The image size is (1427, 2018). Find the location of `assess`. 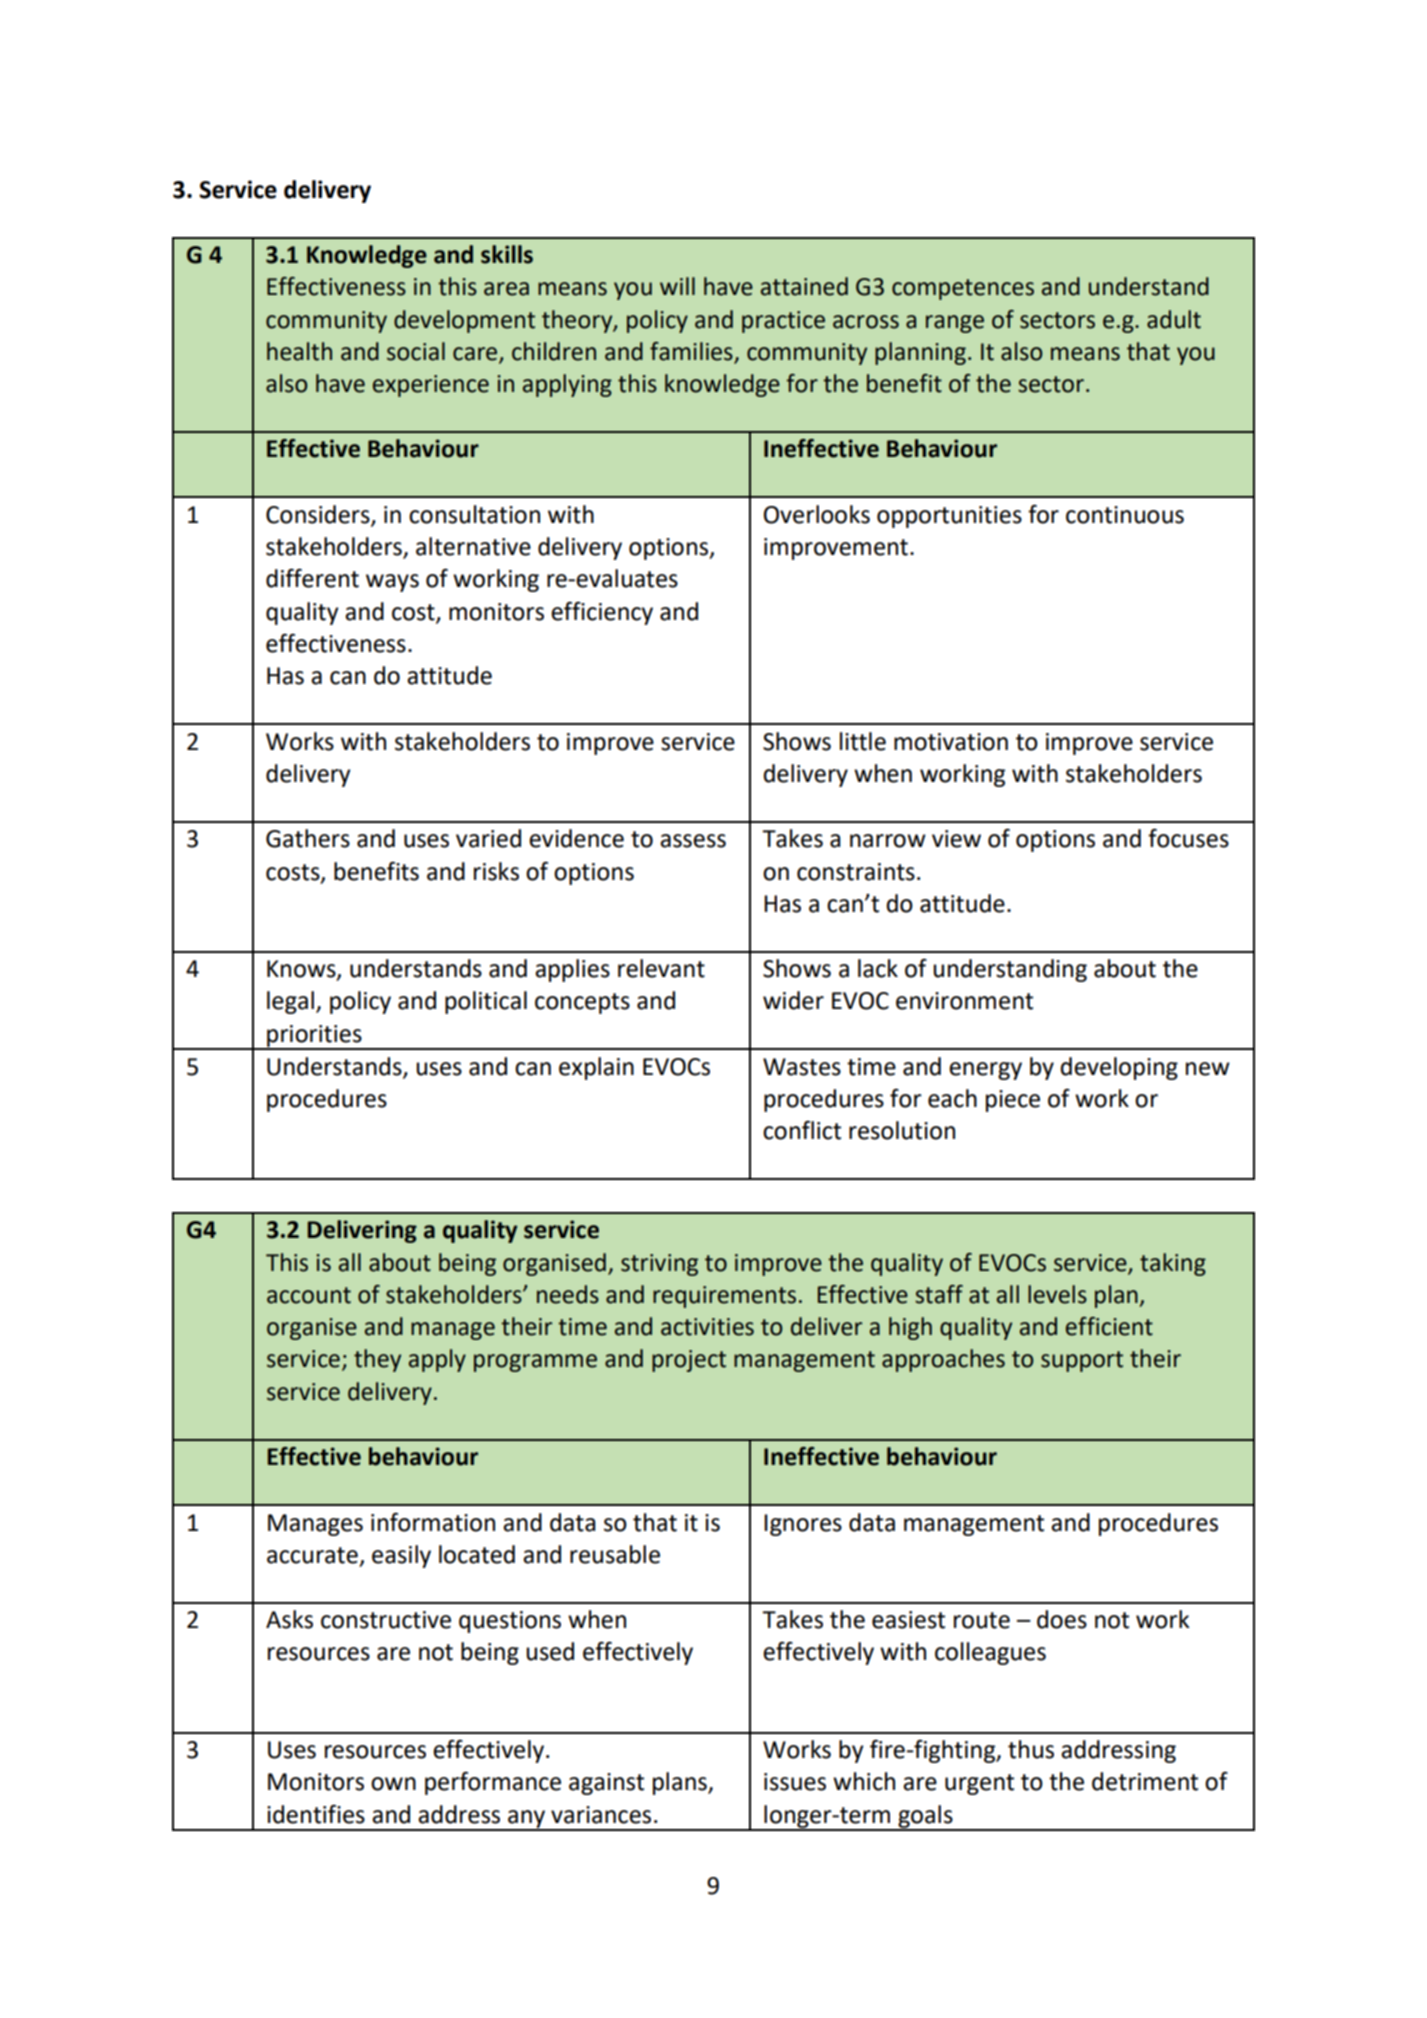

assess is located at coordinates (693, 841).
